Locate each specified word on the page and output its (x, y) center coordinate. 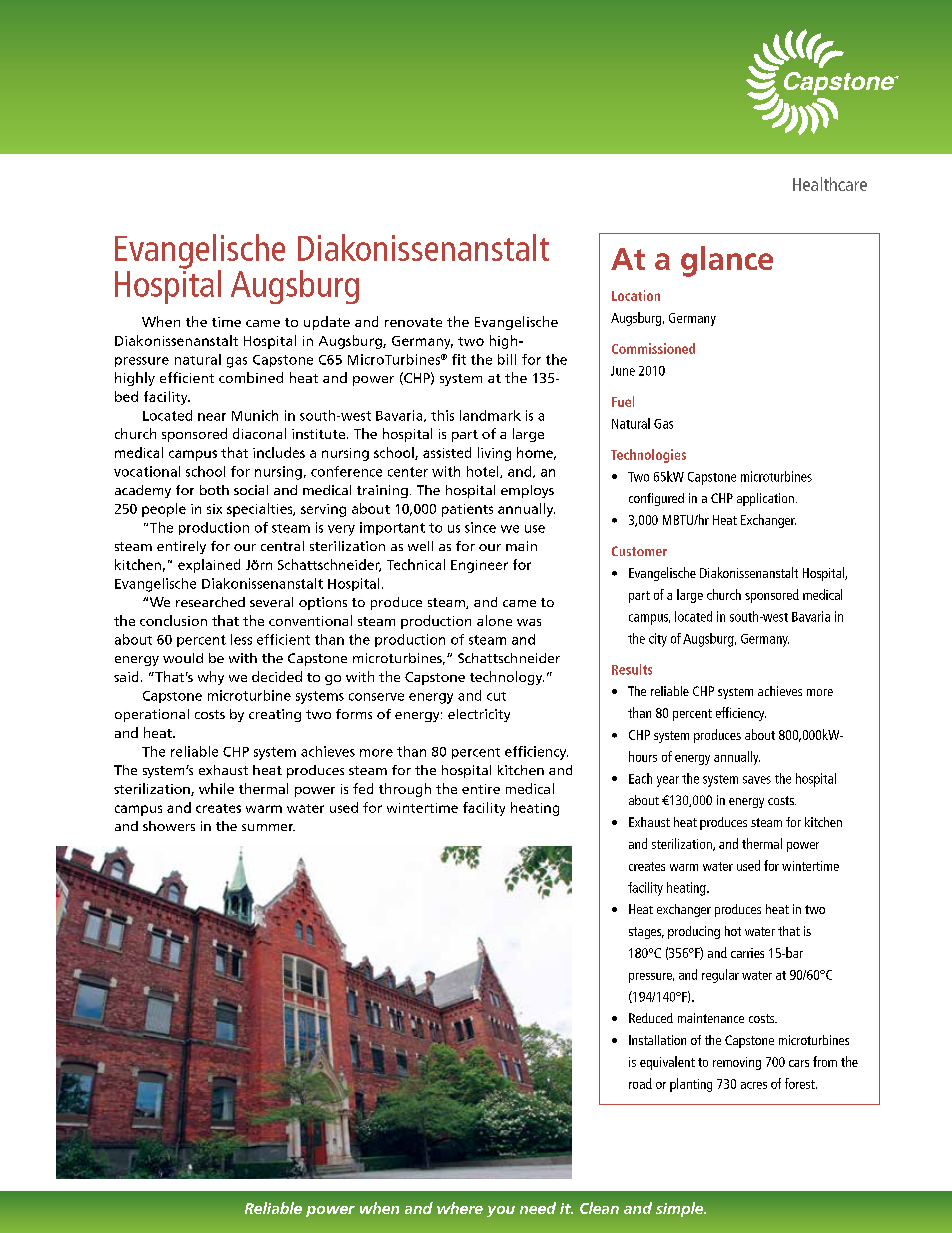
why (211, 678)
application (765, 499)
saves (757, 780)
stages (646, 933)
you (501, 1211)
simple (681, 1209)
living (494, 454)
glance (727, 261)
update (327, 323)
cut (496, 696)
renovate (413, 322)
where (460, 1208)
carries (747, 953)
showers (169, 826)
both (214, 490)
